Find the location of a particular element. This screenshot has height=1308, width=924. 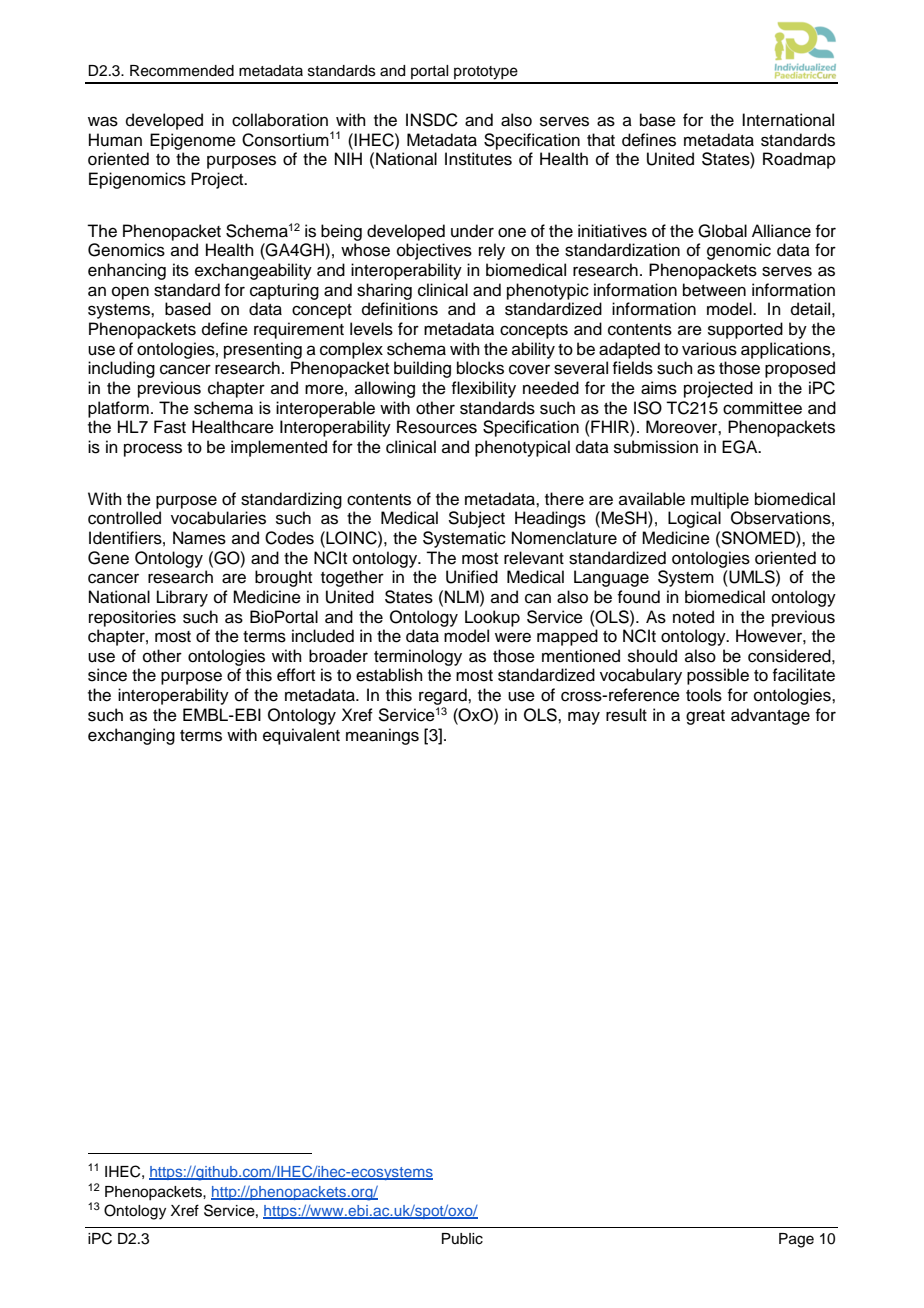

various is located at coordinates (709, 349).
